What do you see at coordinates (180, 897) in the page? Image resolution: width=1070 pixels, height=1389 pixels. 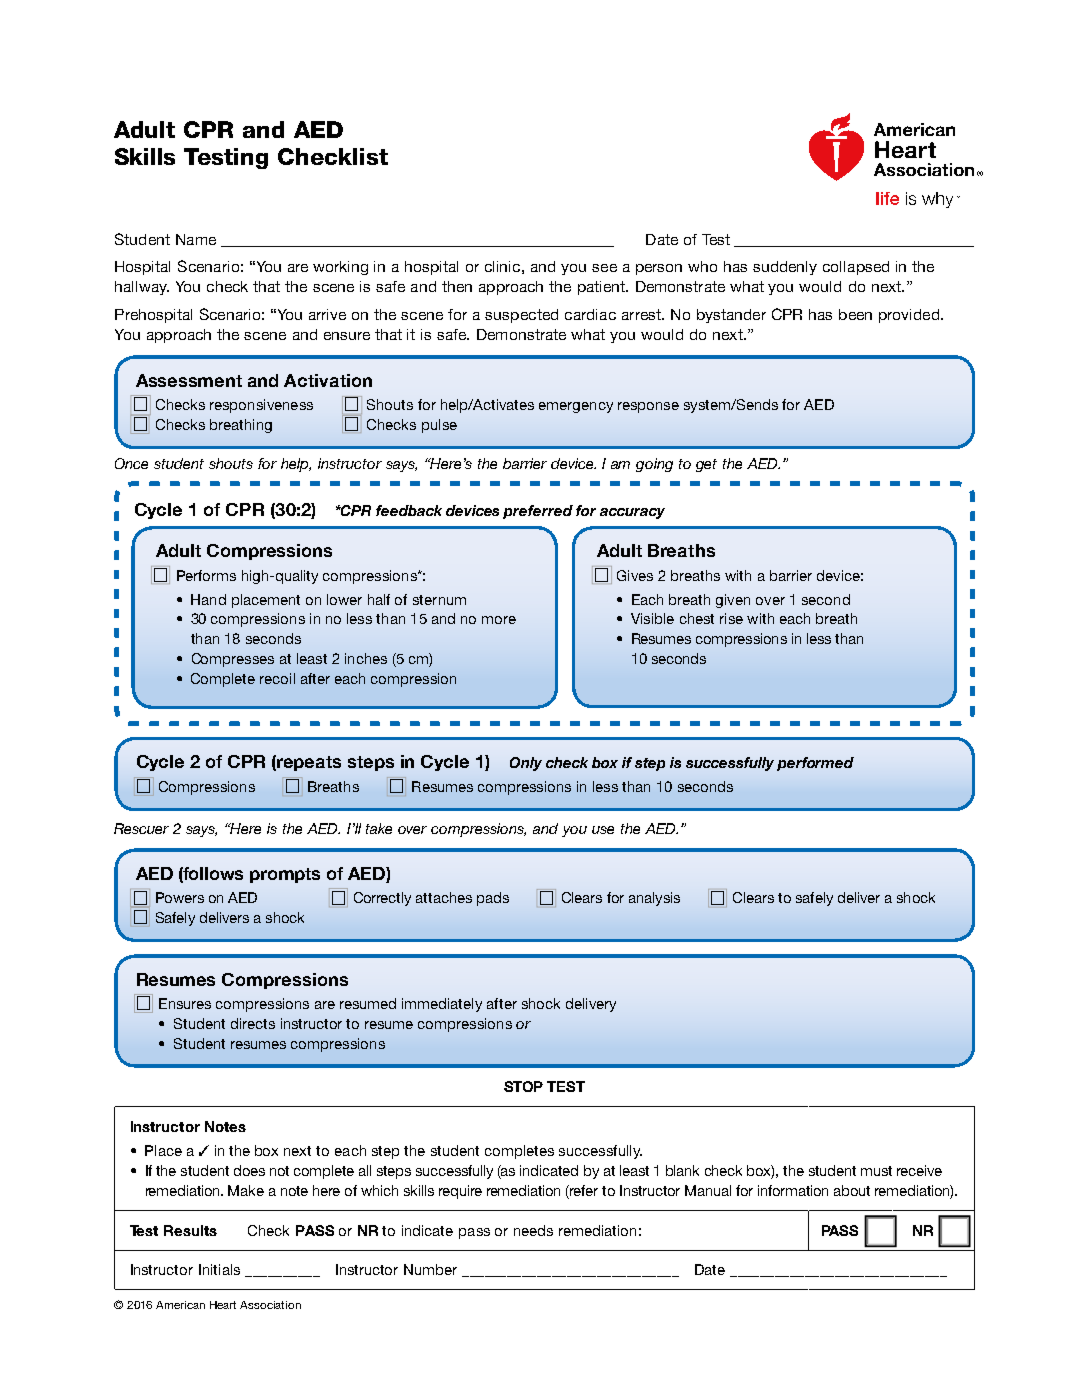 I see `Powers` at bounding box center [180, 897].
